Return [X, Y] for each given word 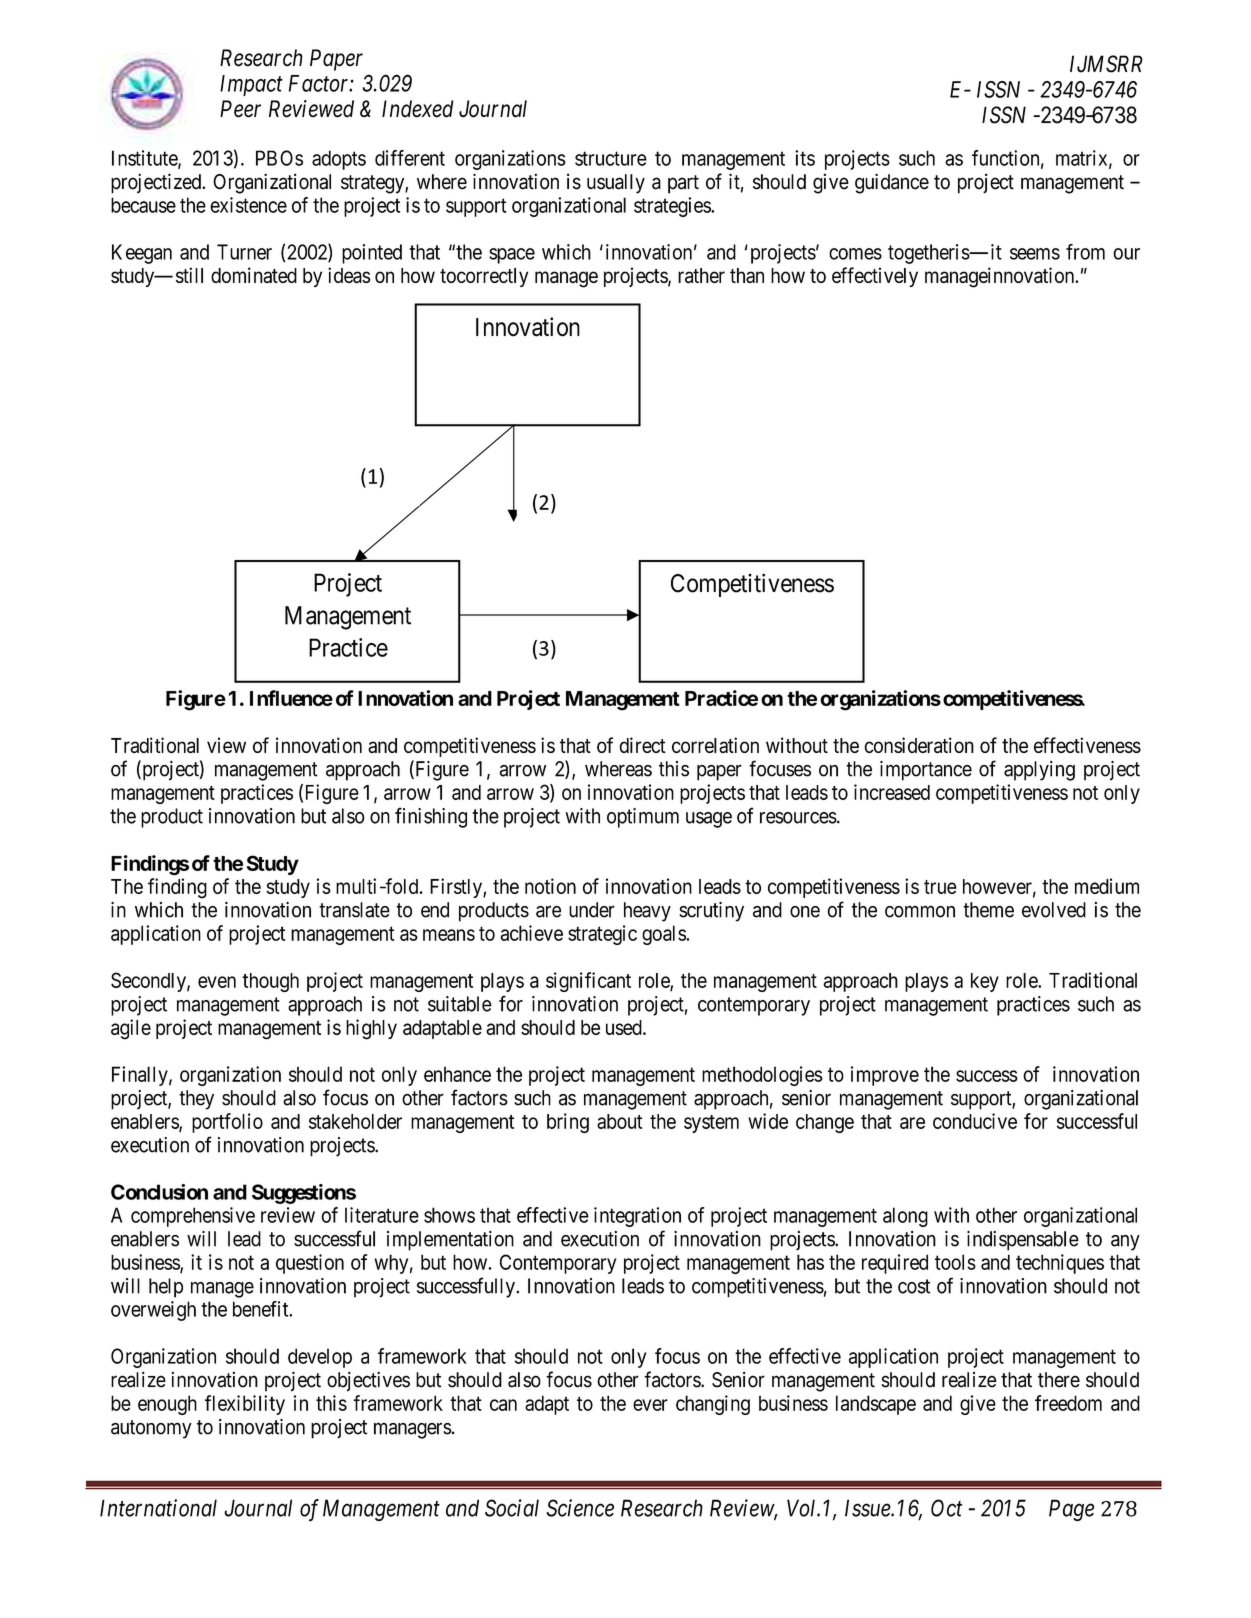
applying [1039, 771]
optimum [643, 818]
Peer [240, 109]
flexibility [245, 1405]
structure [611, 158]
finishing [431, 817]
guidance [892, 183]
